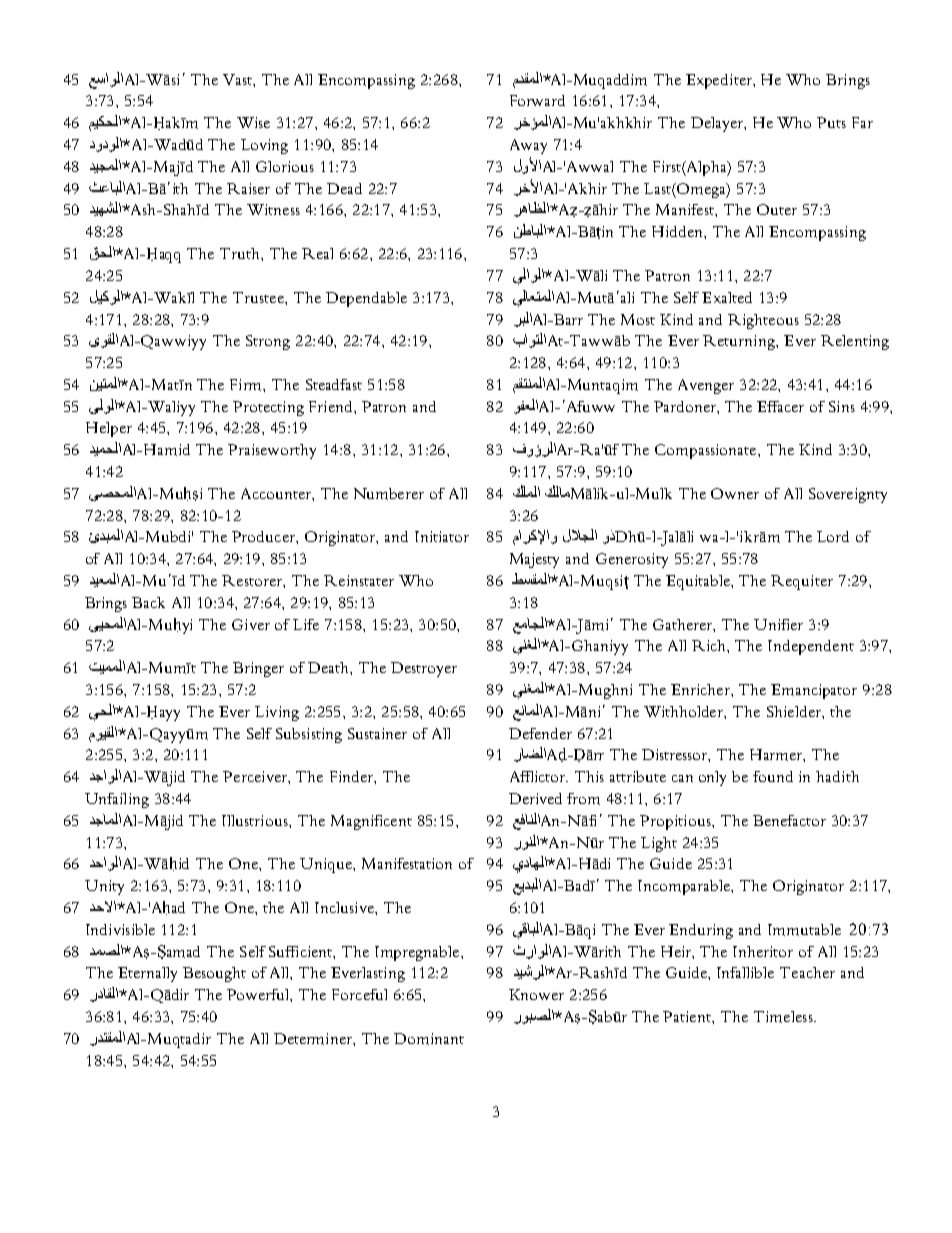 Image resolution: width=952 pixels, height=1233 pixels. I want to click on Defender, so click(540, 733).
